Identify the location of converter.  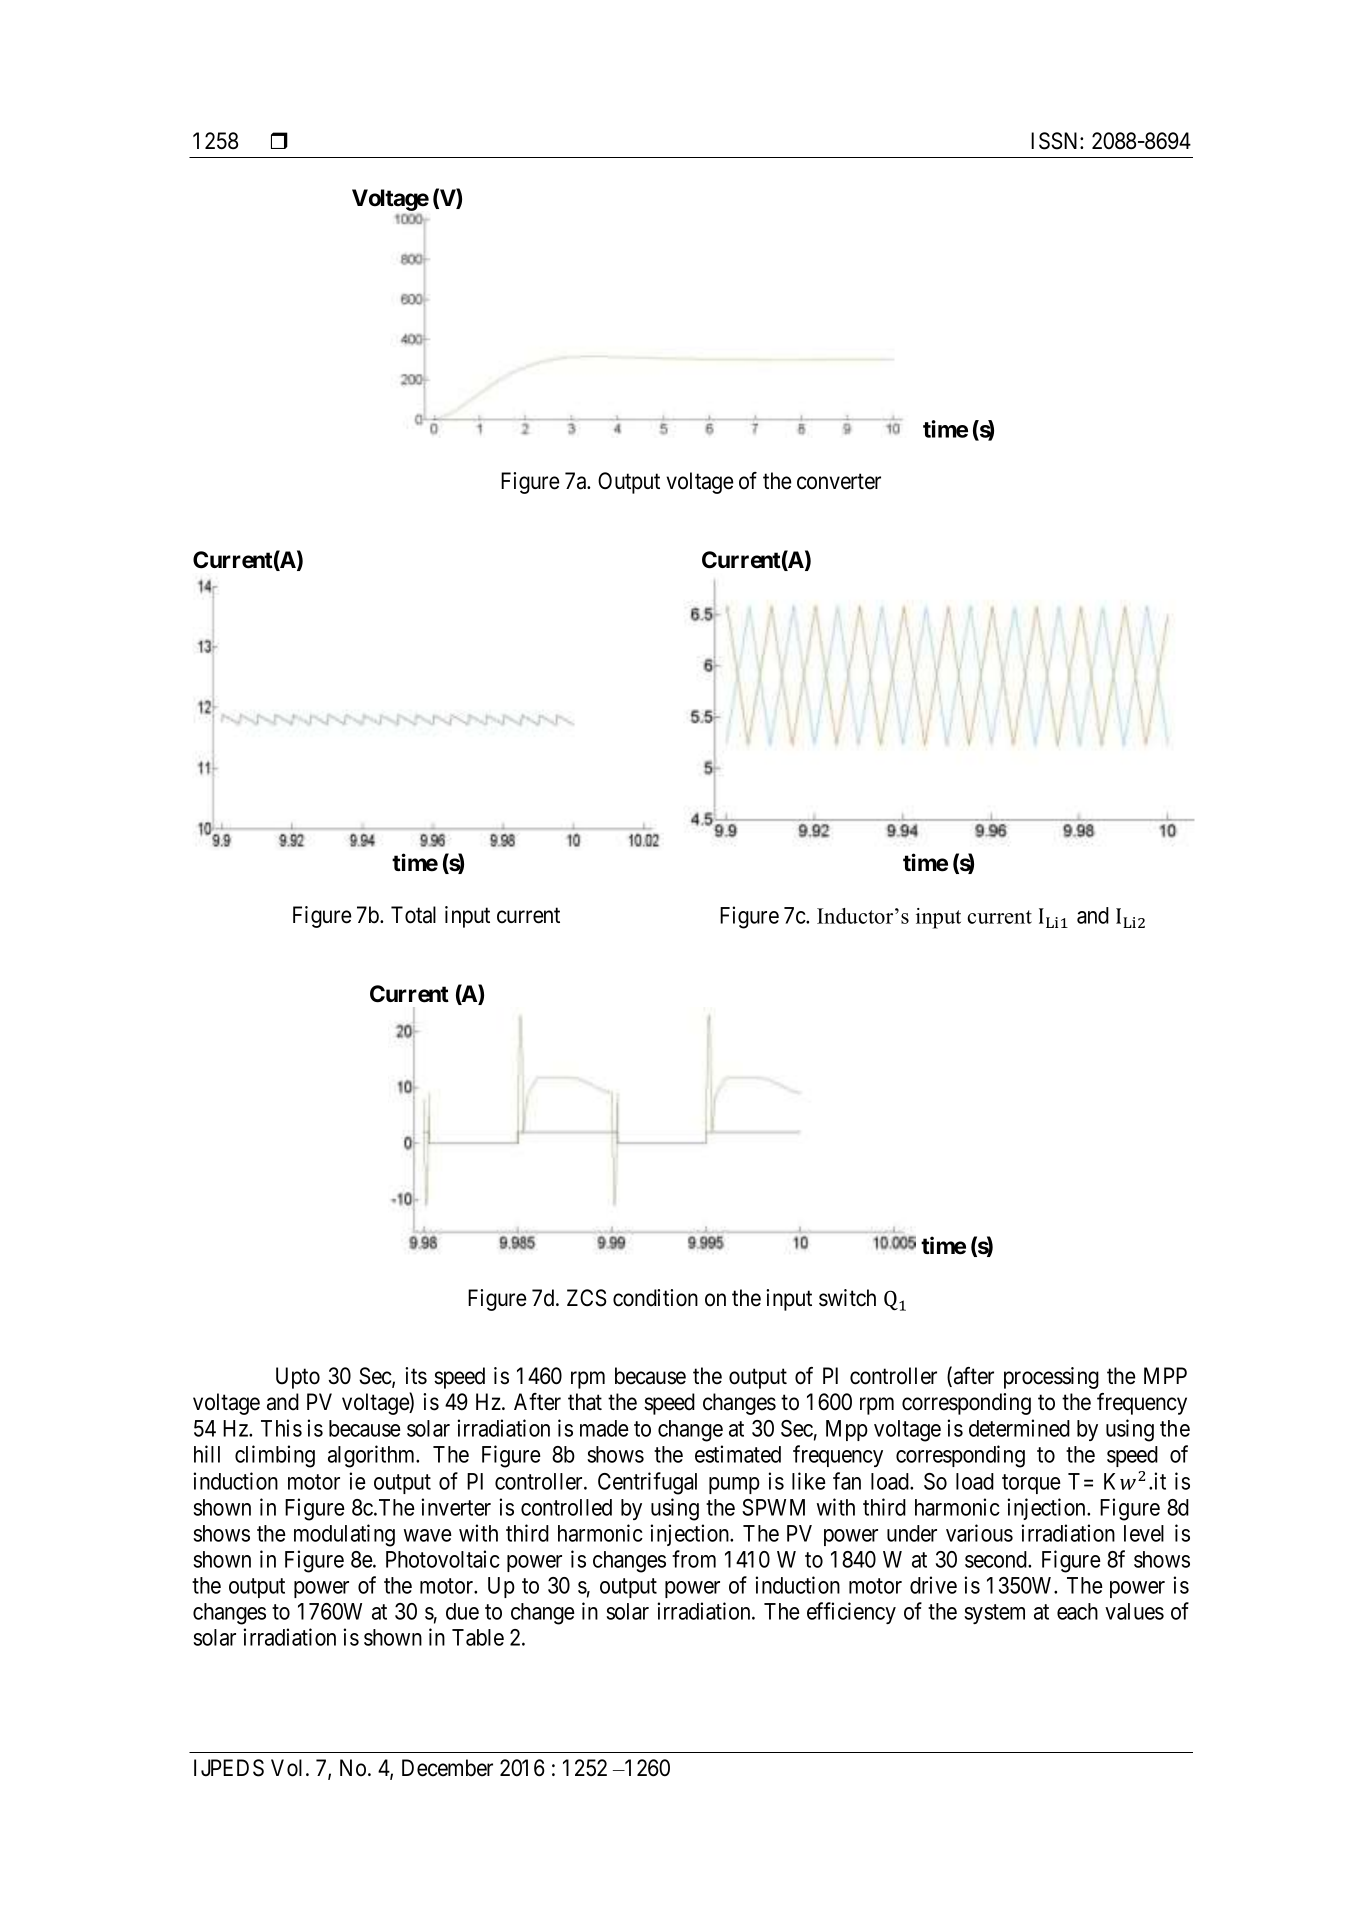
(839, 482).
